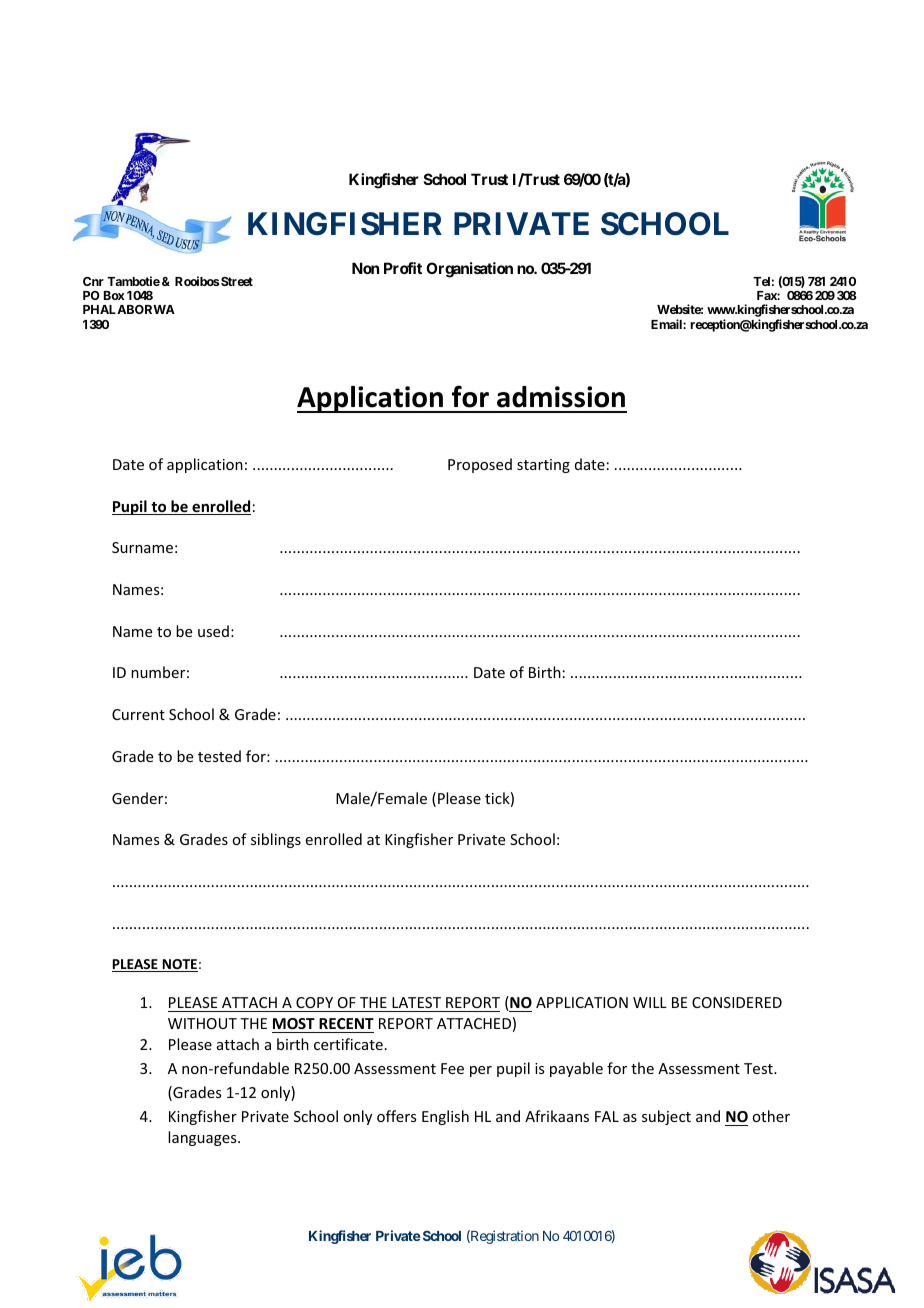 This screenshot has width=924, height=1308. I want to click on Rooibos, so click(197, 281).
